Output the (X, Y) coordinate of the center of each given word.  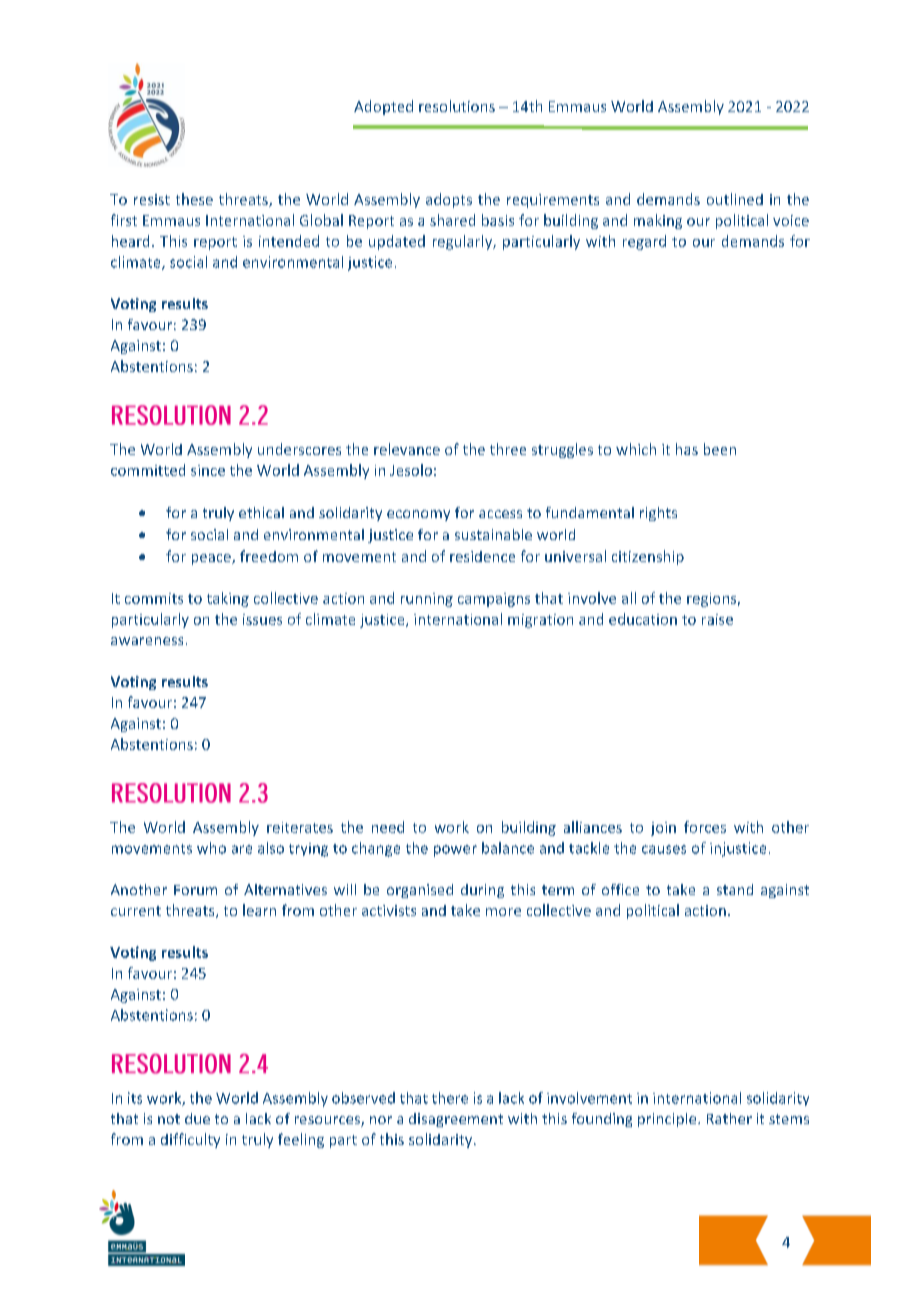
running (427, 600)
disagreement (456, 1120)
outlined (735, 199)
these (194, 199)
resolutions (457, 106)
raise (717, 619)
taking (228, 599)
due (197, 1118)
